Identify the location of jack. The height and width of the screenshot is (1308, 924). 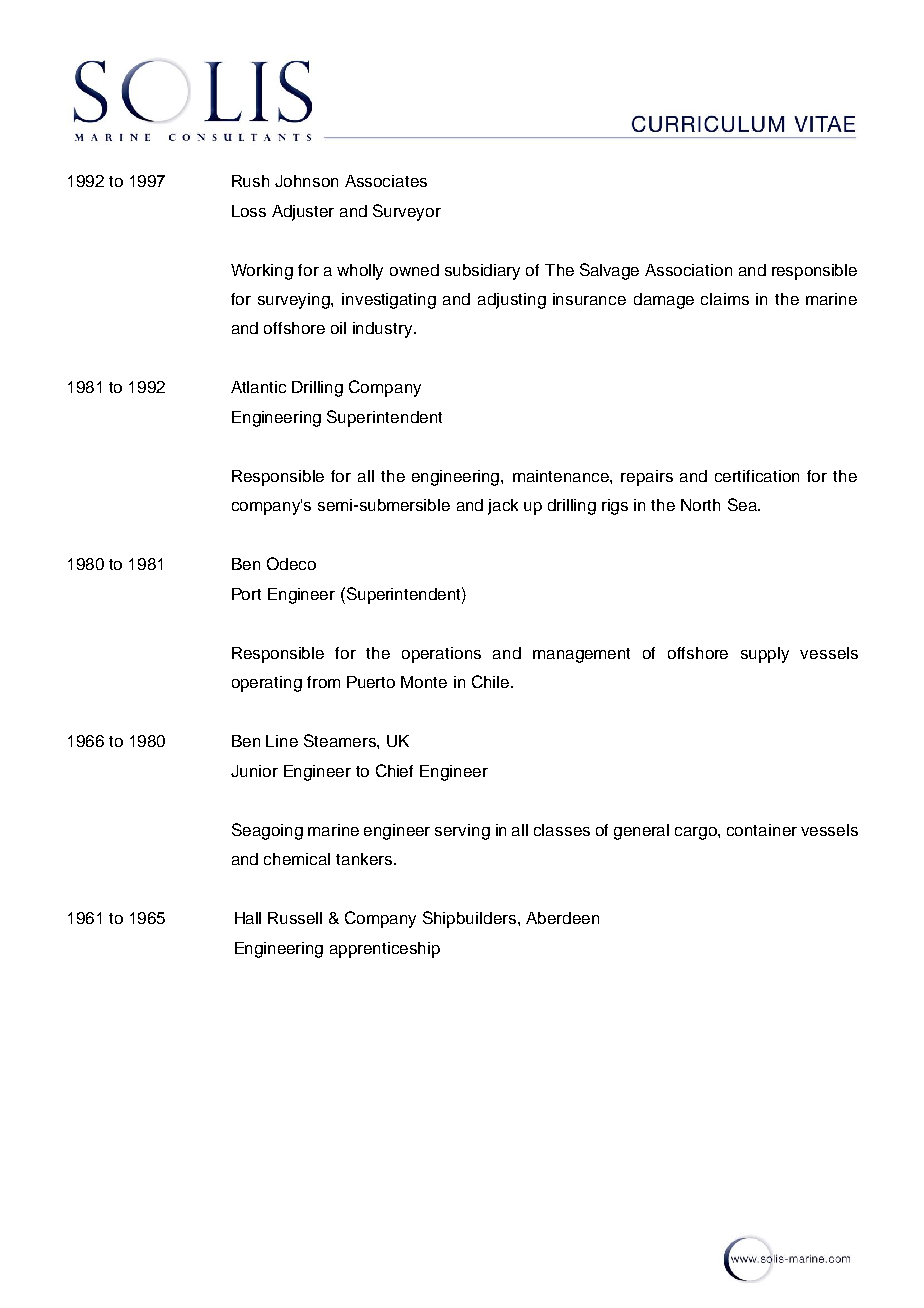
(503, 507).
